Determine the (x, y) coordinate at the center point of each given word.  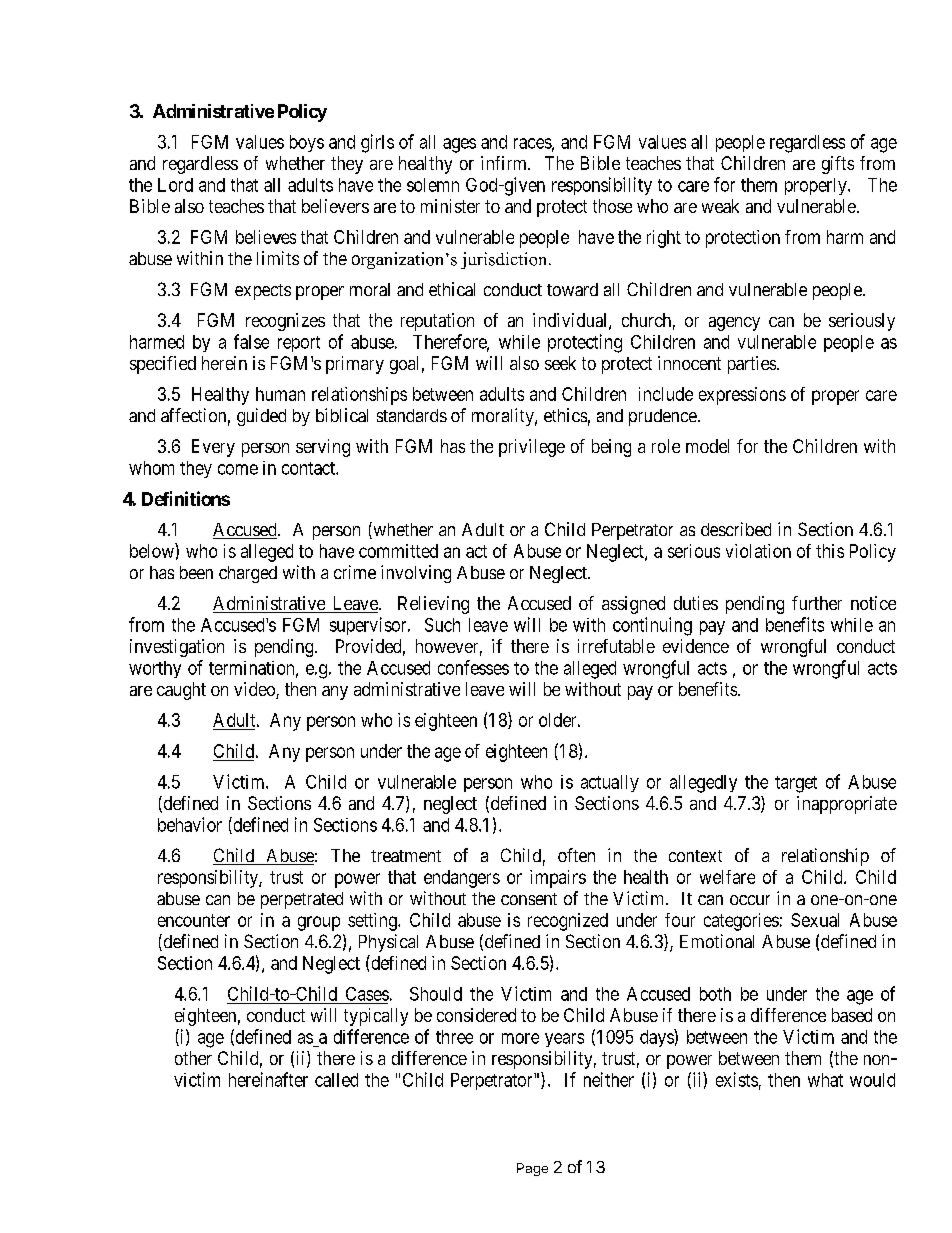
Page (532, 1169)
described (736, 529)
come (238, 469)
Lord (175, 185)
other (193, 1058)
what (825, 1080)
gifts (838, 165)
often (576, 855)
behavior (190, 824)
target (796, 784)
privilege (532, 448)
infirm (505, 163)
